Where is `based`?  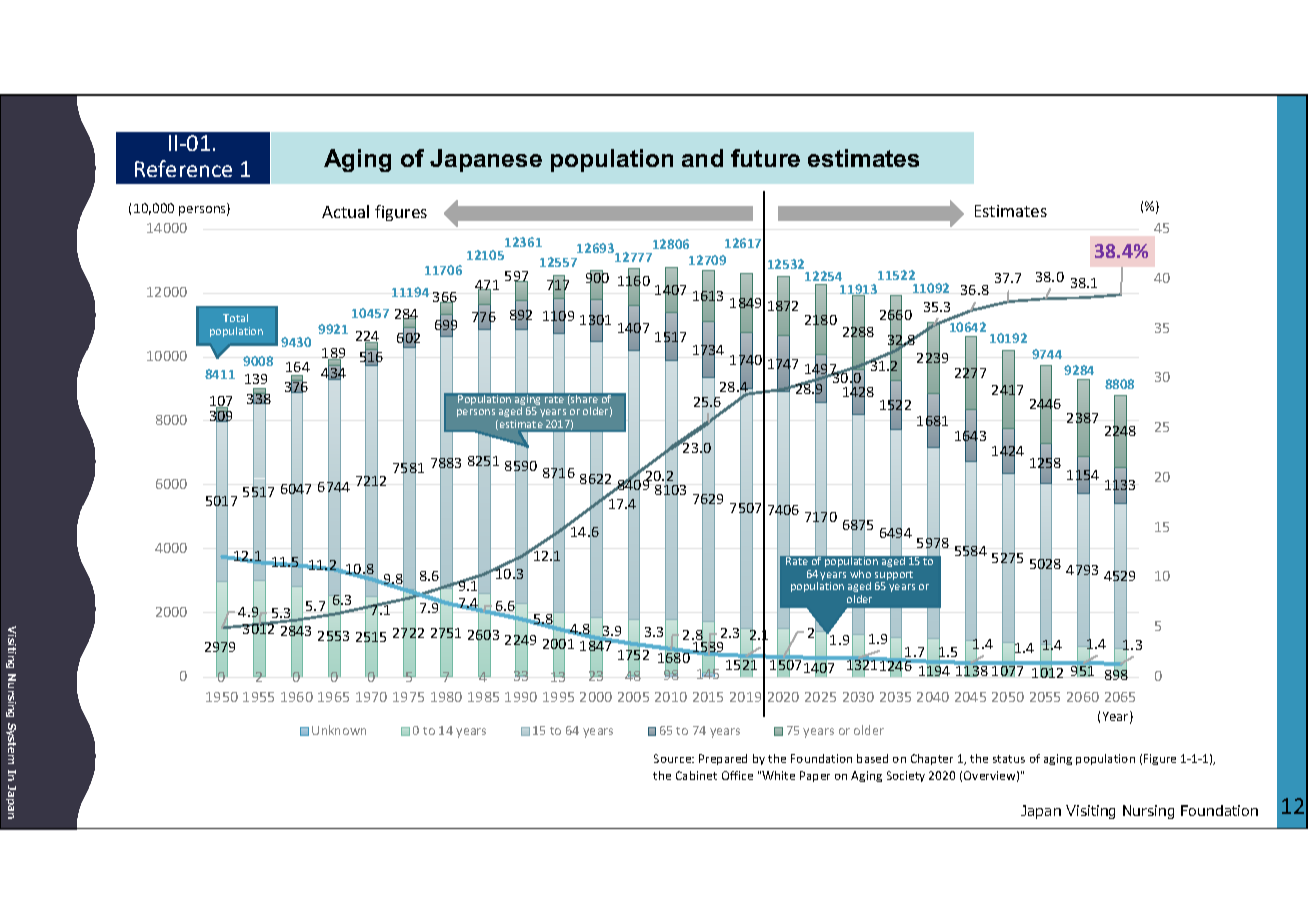
based is located at coordinates (872, 758).
